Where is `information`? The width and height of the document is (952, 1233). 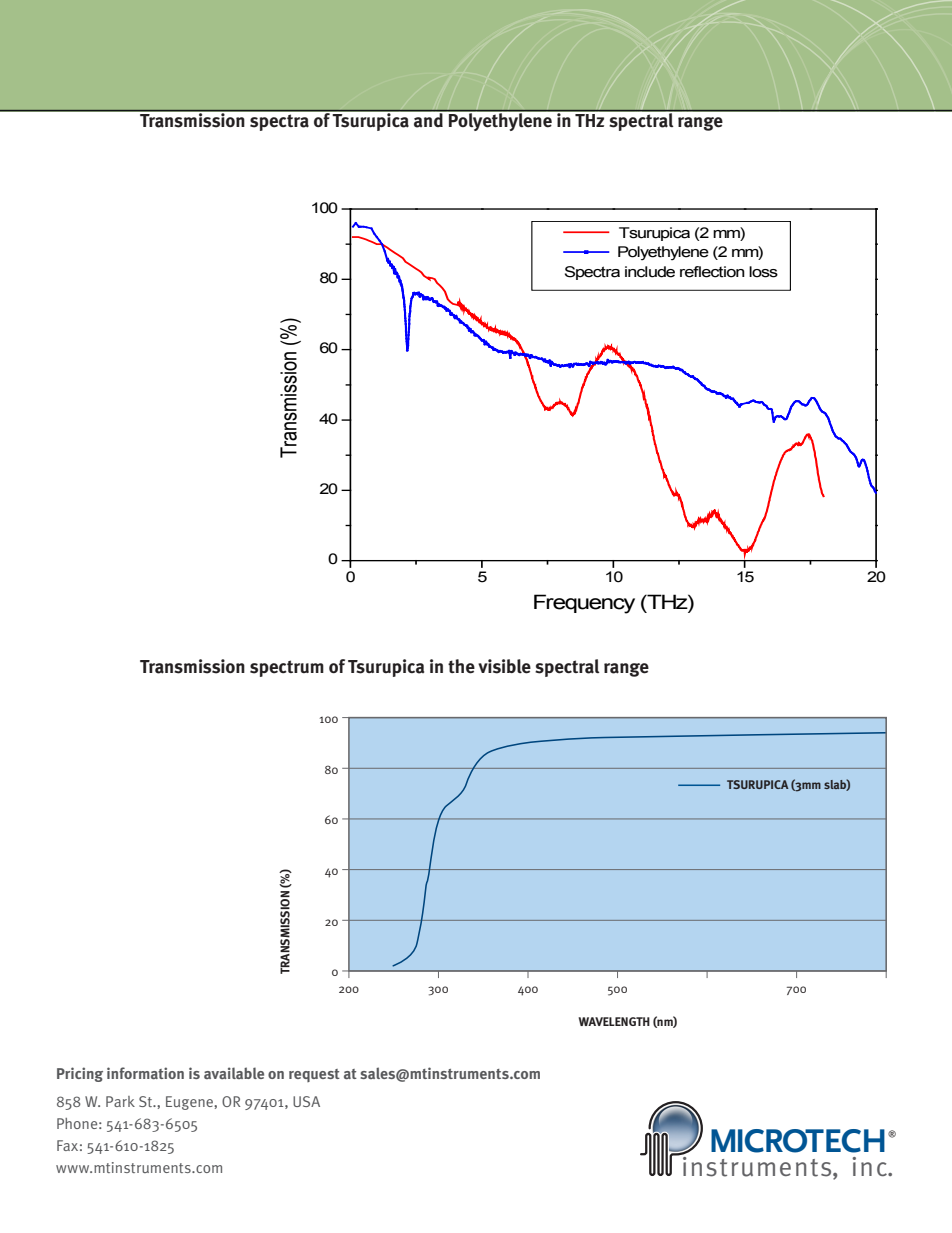
information is located at coordinates (145, 1073).
